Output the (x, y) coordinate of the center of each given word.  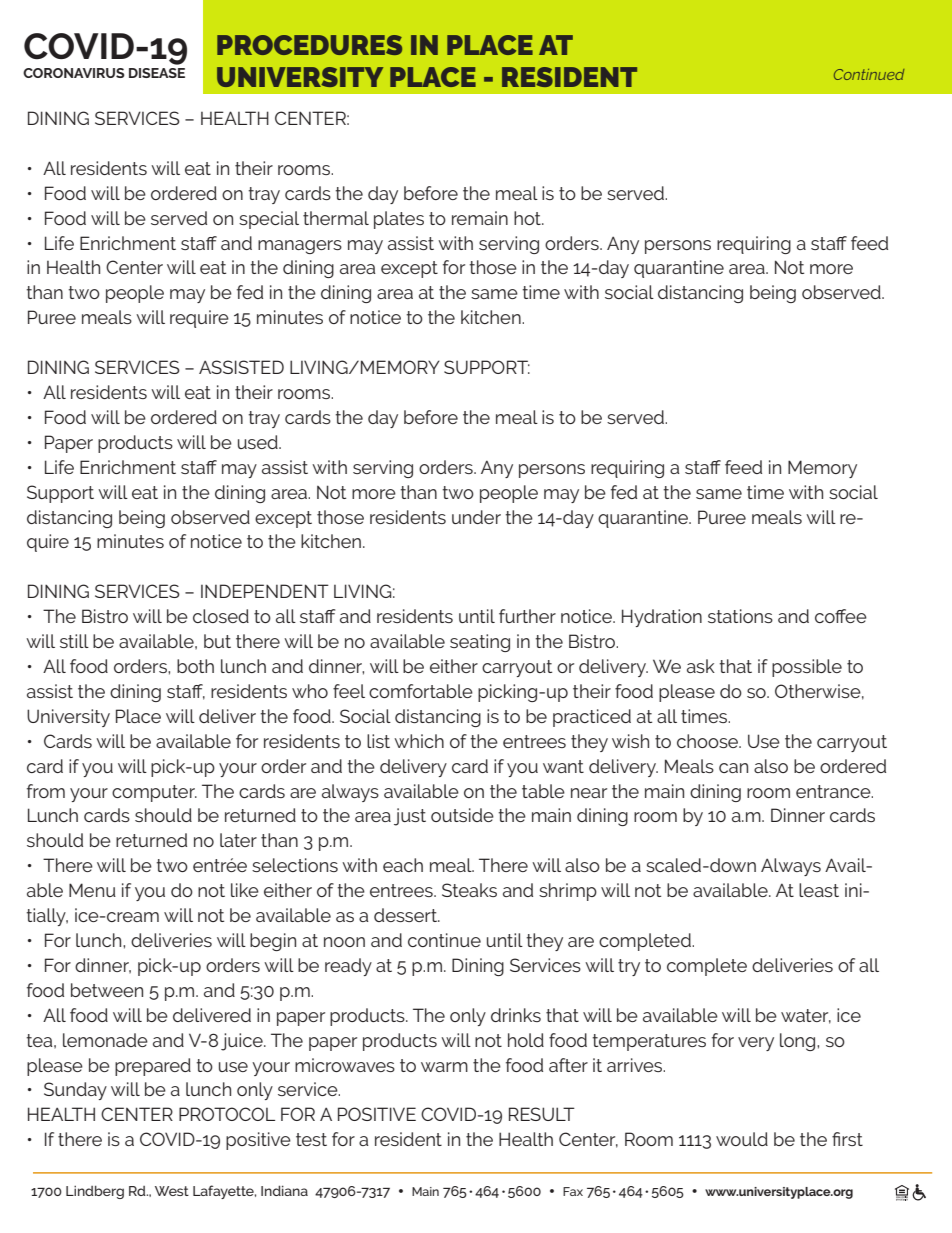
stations (740, 616)
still (74, 641)
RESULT (542, 1114)
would (742, 1139)
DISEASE (157, 73)
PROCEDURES (309, 45)
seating (480, 643)
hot (528, 218)
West (172, 1191)
